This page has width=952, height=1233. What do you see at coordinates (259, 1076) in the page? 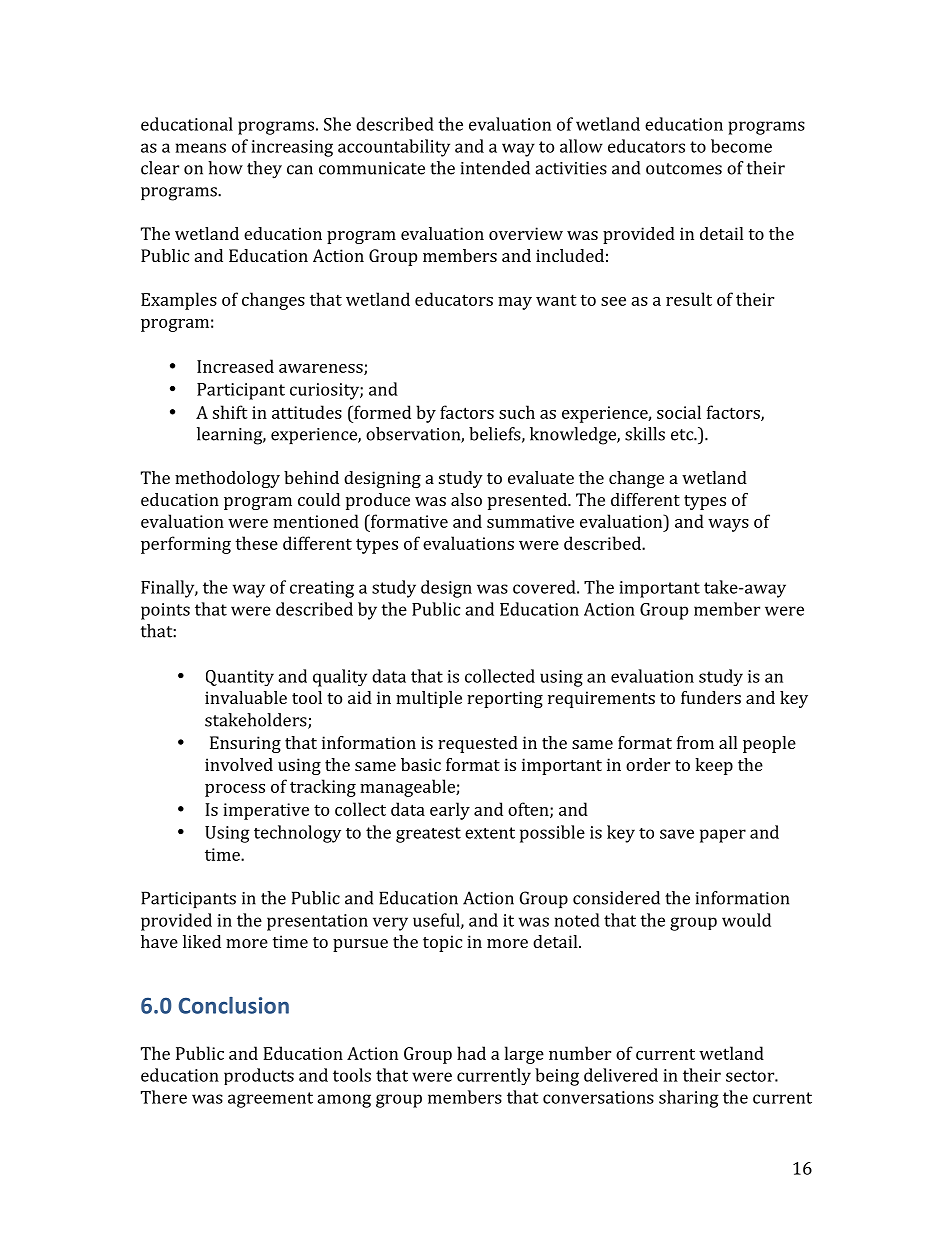
I see `products` at bounding box center [259, 1076].
